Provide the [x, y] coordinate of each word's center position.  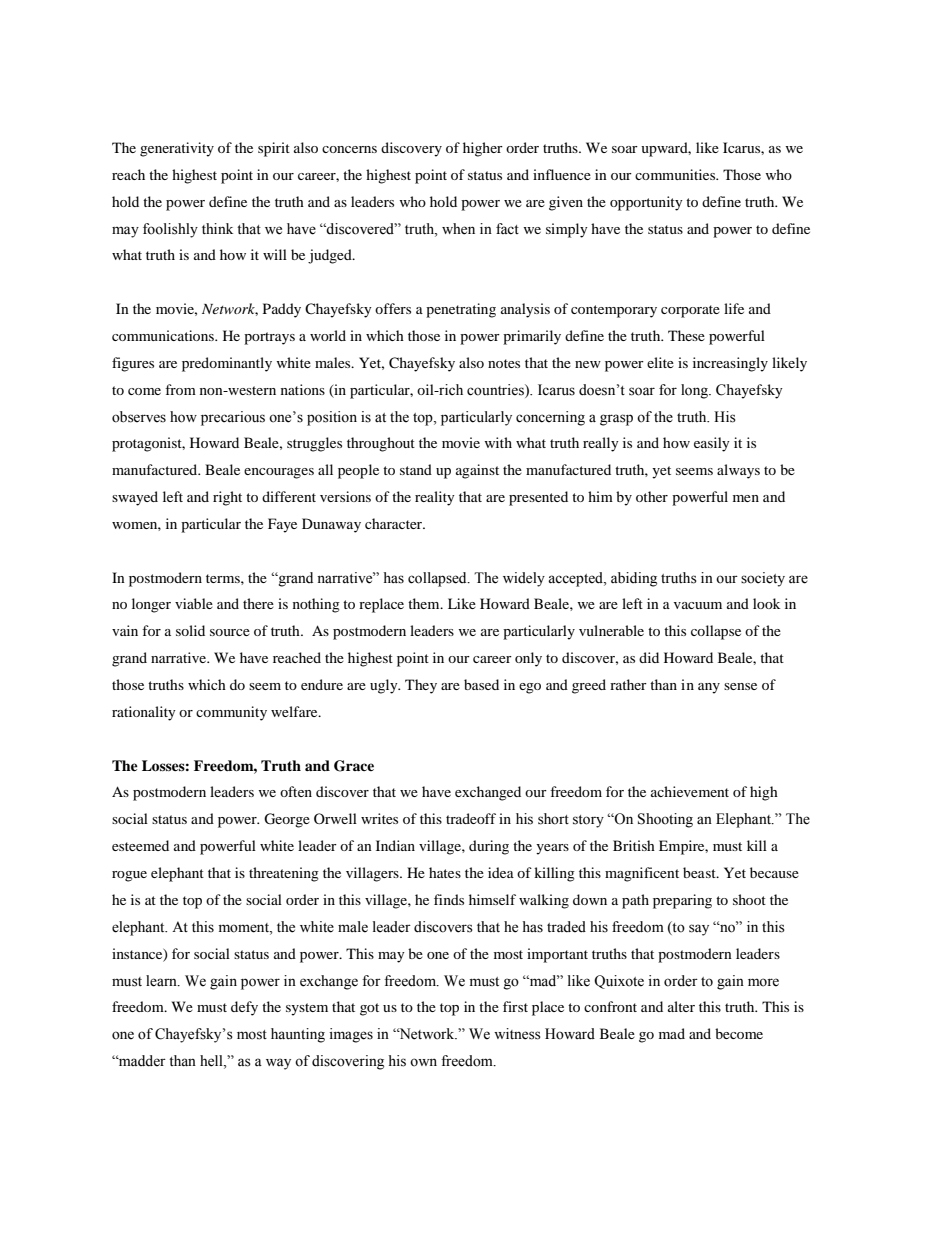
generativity [177, 149]
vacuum [698, 605]
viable [194, 603]
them [425, 603]
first [515, 1006]
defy [244, 1008]
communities [676, 174]
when [458, 229]
